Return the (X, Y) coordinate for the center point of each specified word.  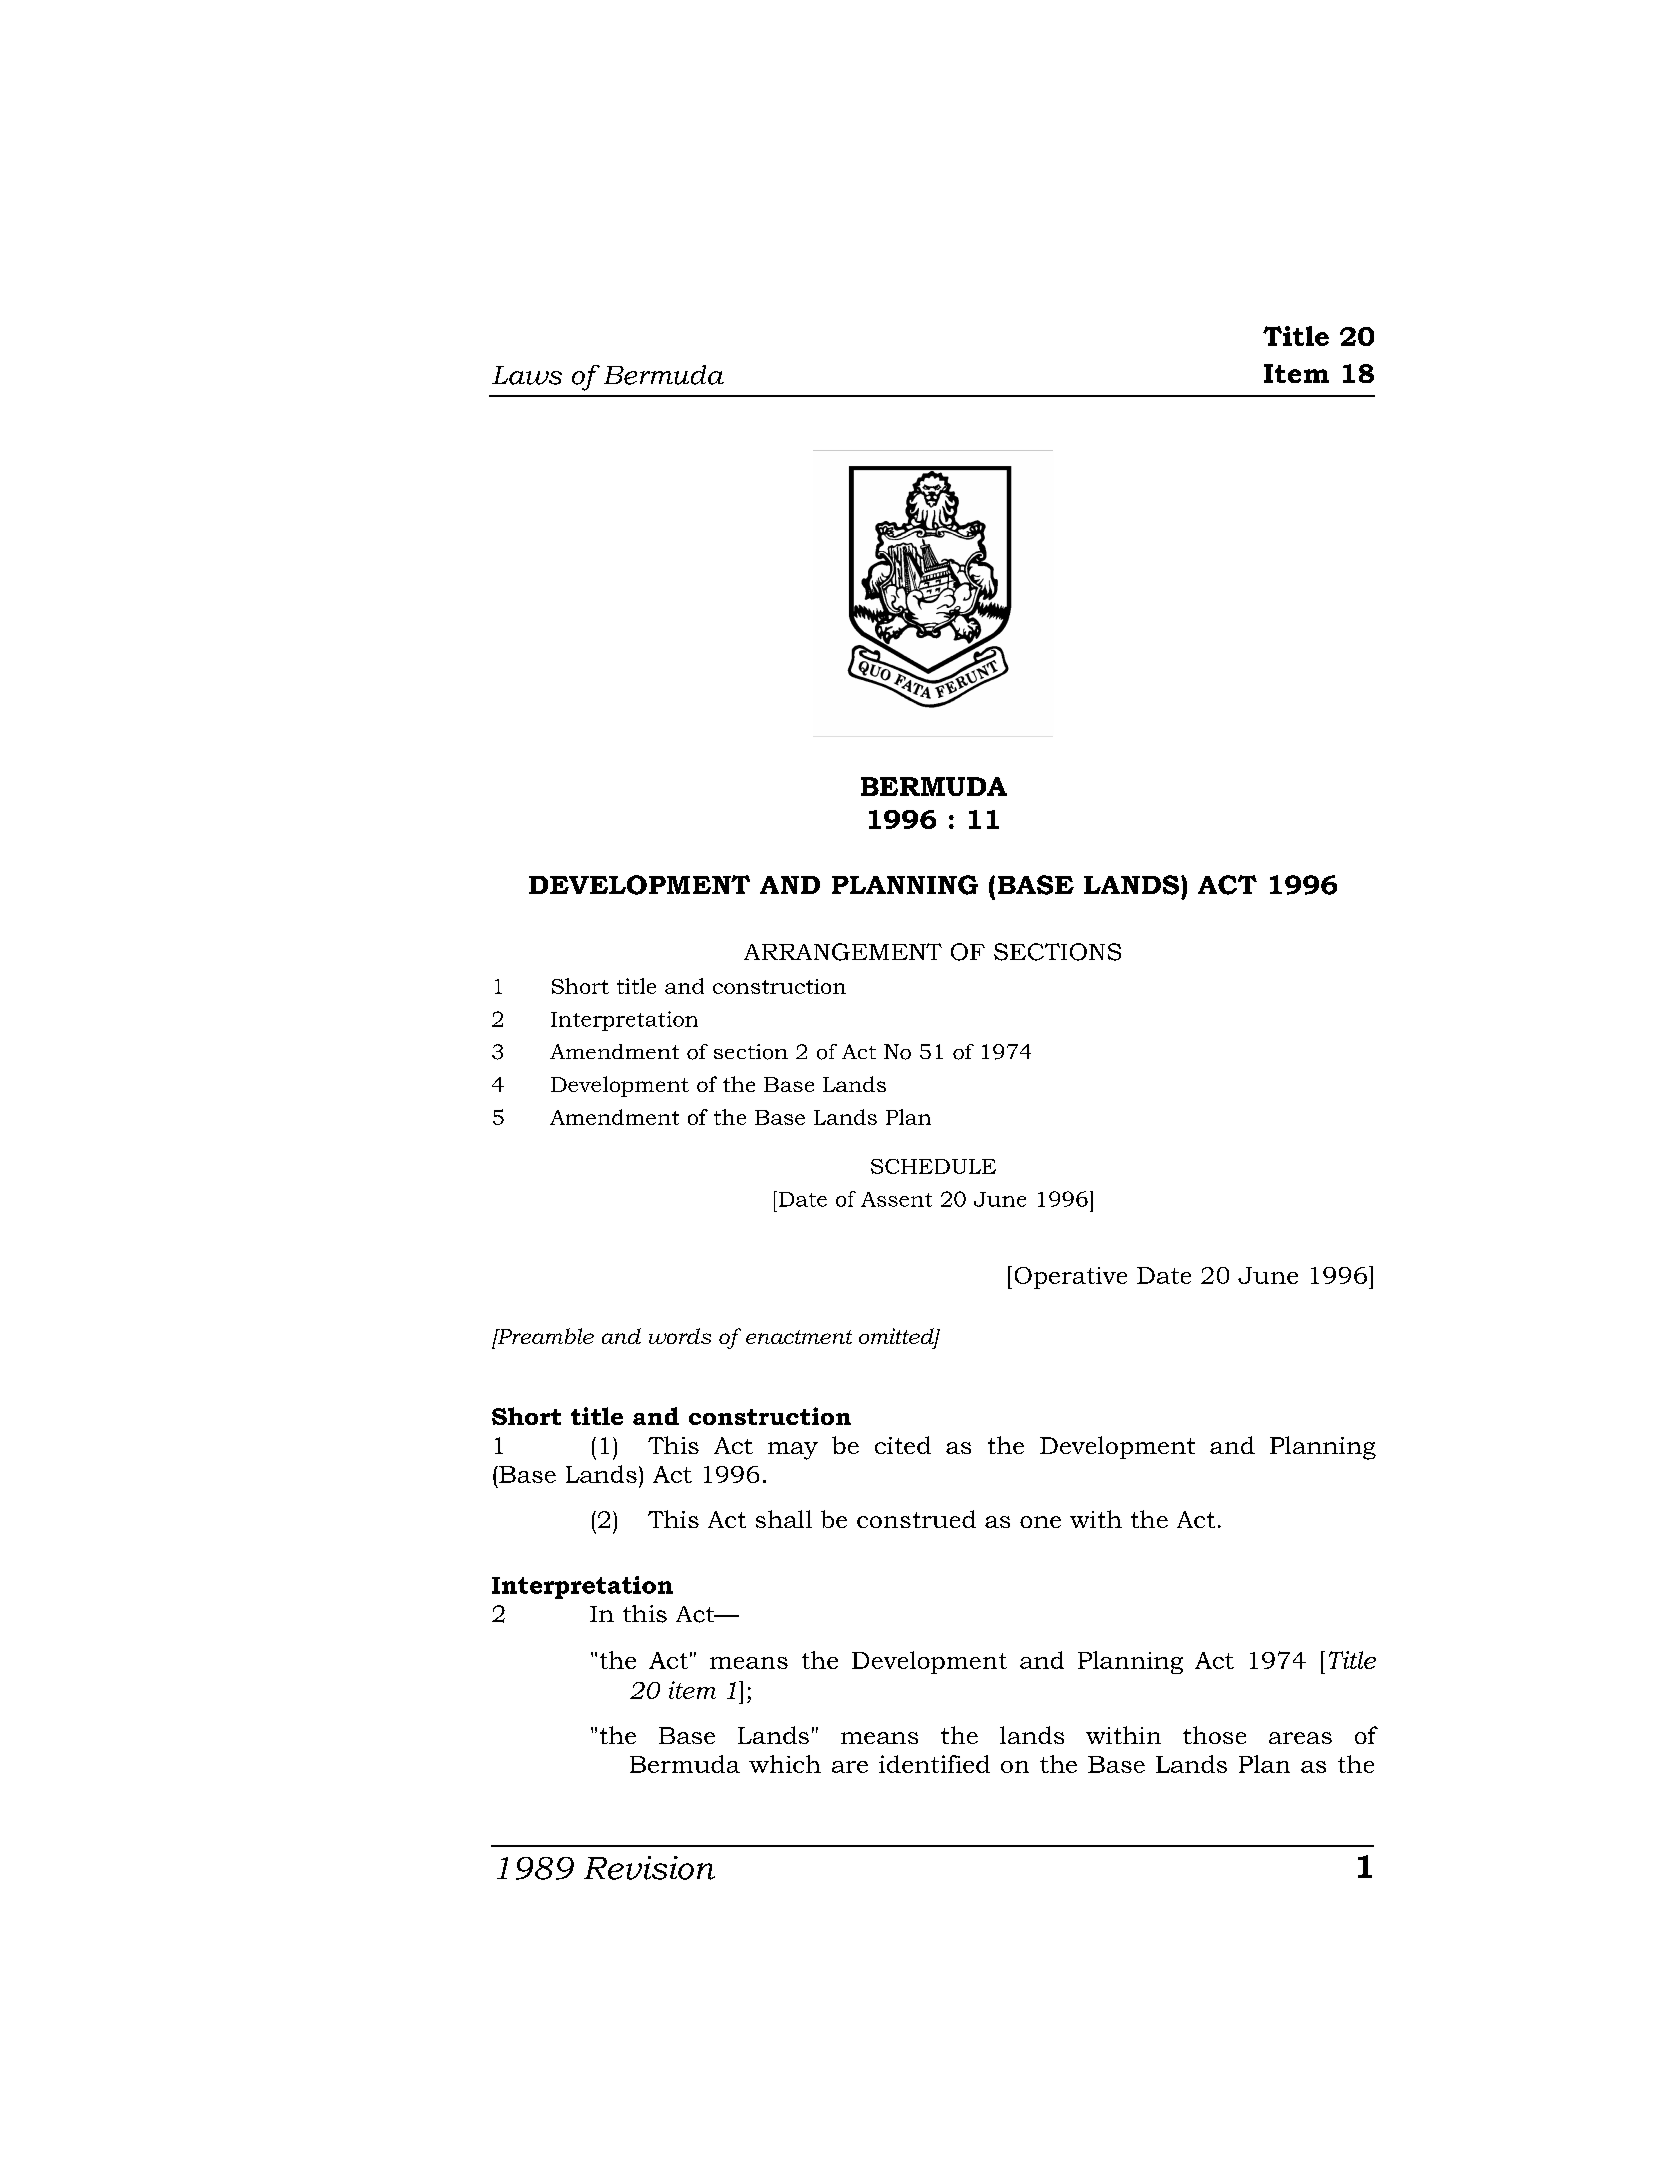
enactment (799, 1337)
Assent (896, 1199)
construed (916, 1519)
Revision (649, 1868)
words (680, 1336)
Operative (1071, 1278)
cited (903, 1445)
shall (784, 1519)
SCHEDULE (933, 1166)
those (1214, 1735)
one (1040, 1522)
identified (934, 1764)
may (793, 1451)
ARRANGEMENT (843, 952)
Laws (527, 375)
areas (1300, 1738)
